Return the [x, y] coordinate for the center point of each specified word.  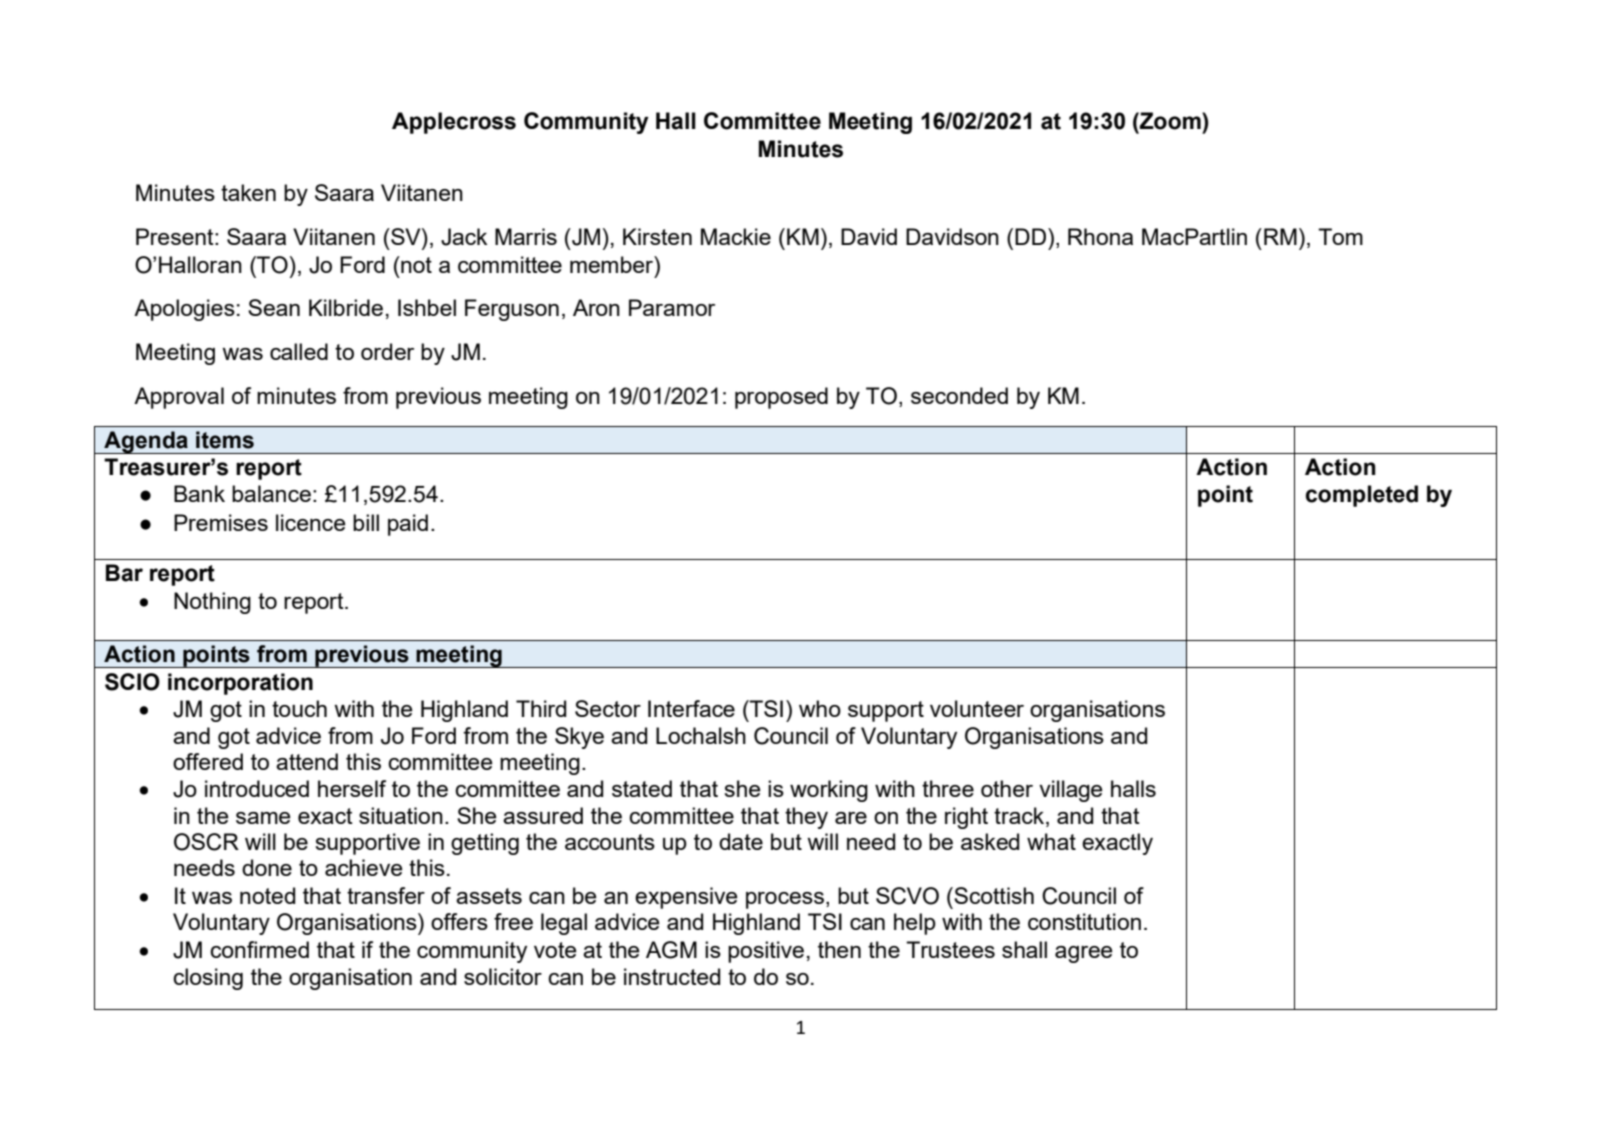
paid [408, 525]
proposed [781, 398]
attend [307, 761]
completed [1362, 496]
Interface [691, 708]
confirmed [259, 949]
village [1071, 791]
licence [311, 522]
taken [248, 192]
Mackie [736, 236]
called [299, 351]
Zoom [1170, 121]
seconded [959, 395]
